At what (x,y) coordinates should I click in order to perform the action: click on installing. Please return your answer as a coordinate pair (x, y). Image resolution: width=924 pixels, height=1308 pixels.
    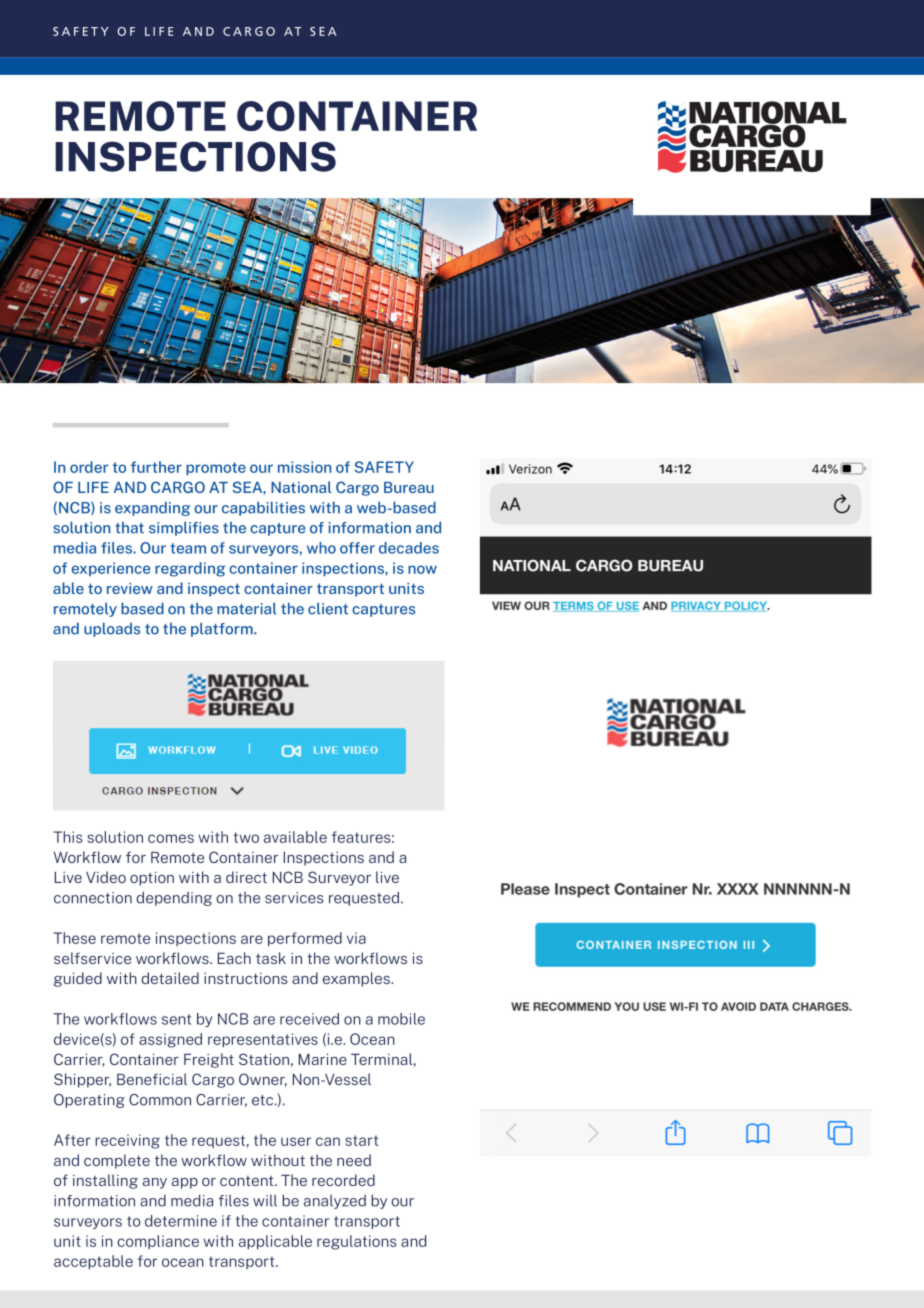
    Looking at the image, I should click on (105, 1181).
